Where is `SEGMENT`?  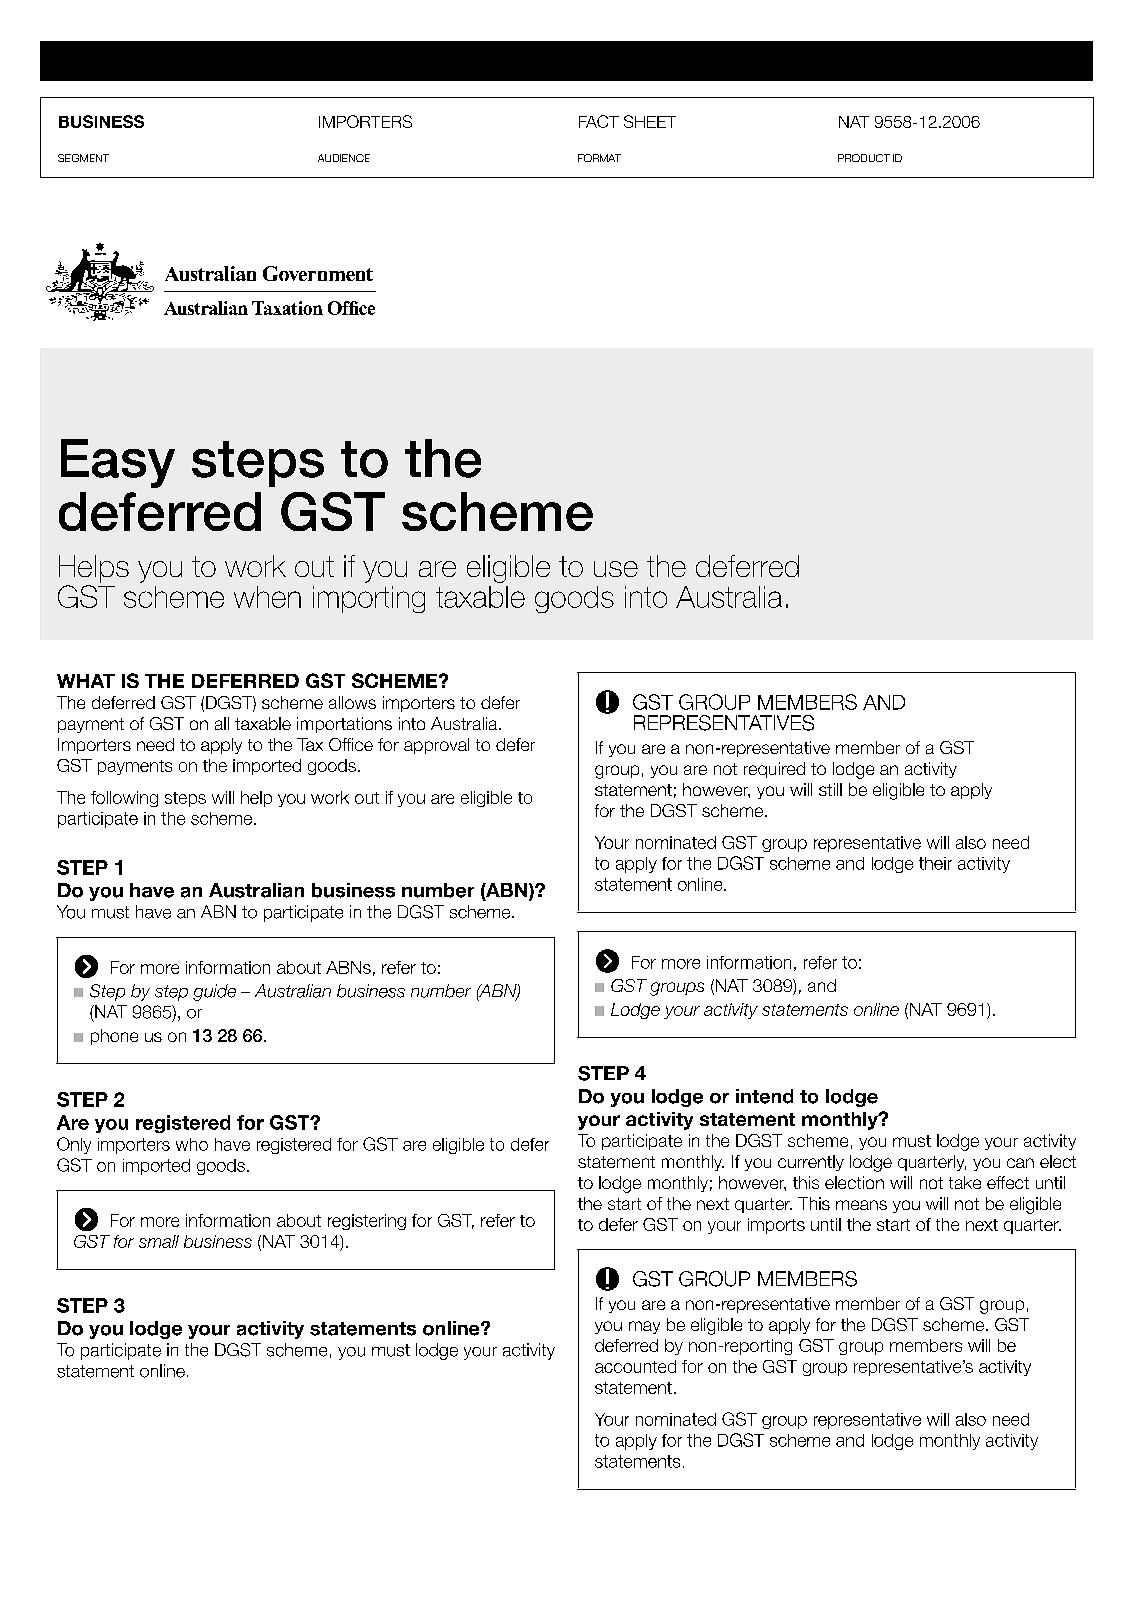 SEGMENT is located at coordinates (83, 158).
